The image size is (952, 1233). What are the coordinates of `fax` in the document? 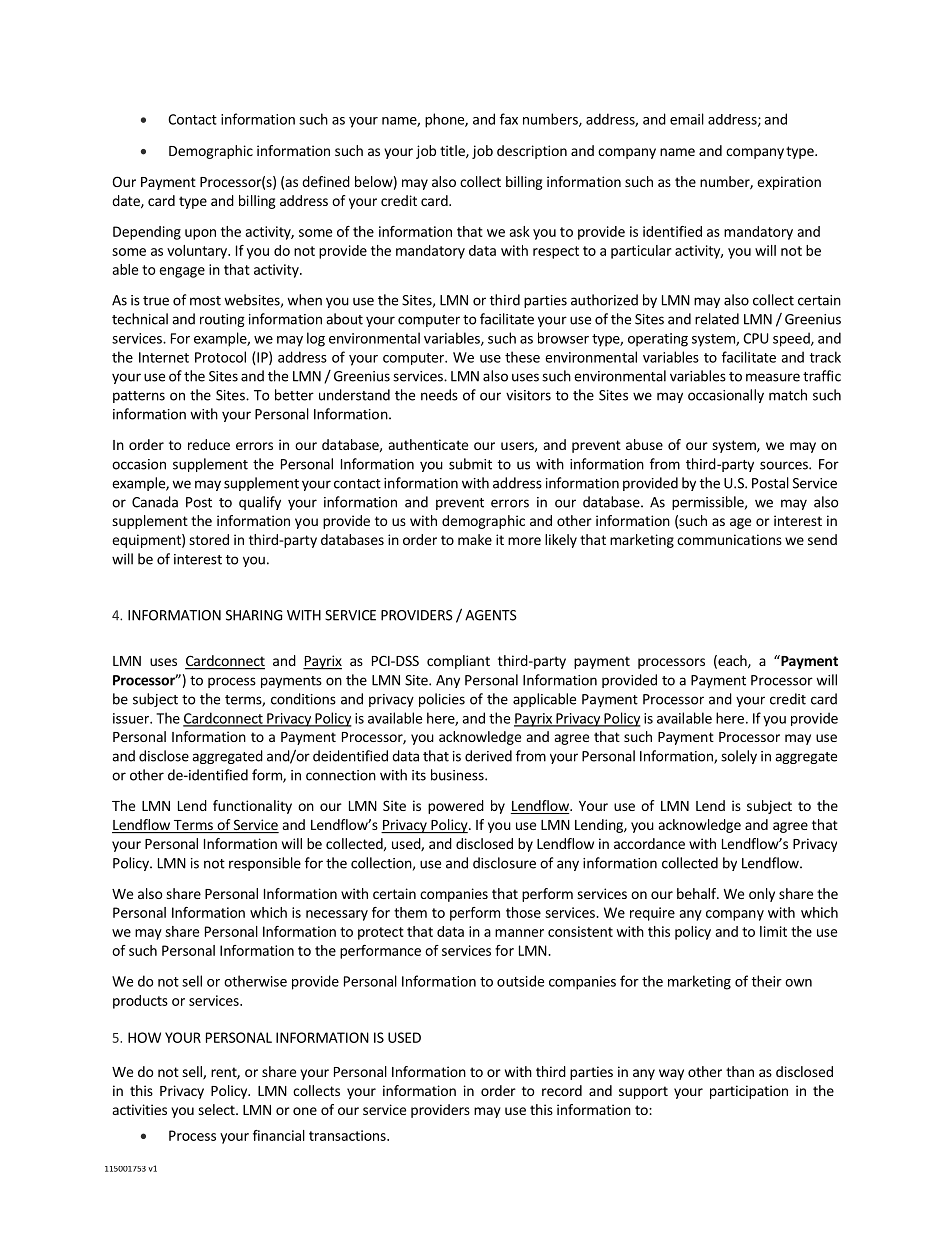 It's located at (509, 119).
